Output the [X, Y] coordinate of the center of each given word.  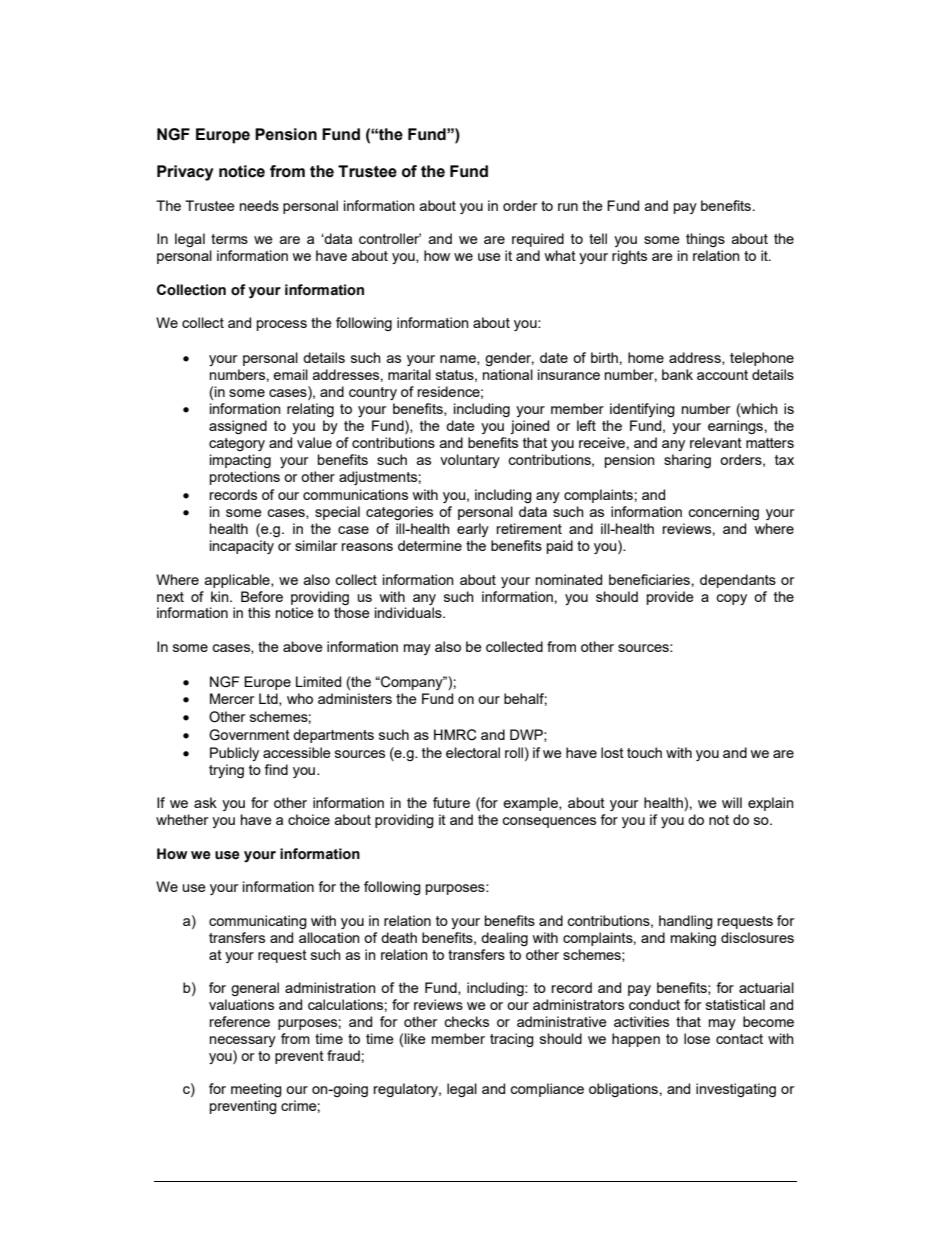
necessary [243, 1041]
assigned [238, 427]
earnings [735, 427]
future [451, 802]
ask [205, 802]
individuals [409, 612]
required [538, 240]
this [259, 612]
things [705, 240]
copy [731, 599]
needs [259, 205]
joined [529, 427]
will [732, 802]
